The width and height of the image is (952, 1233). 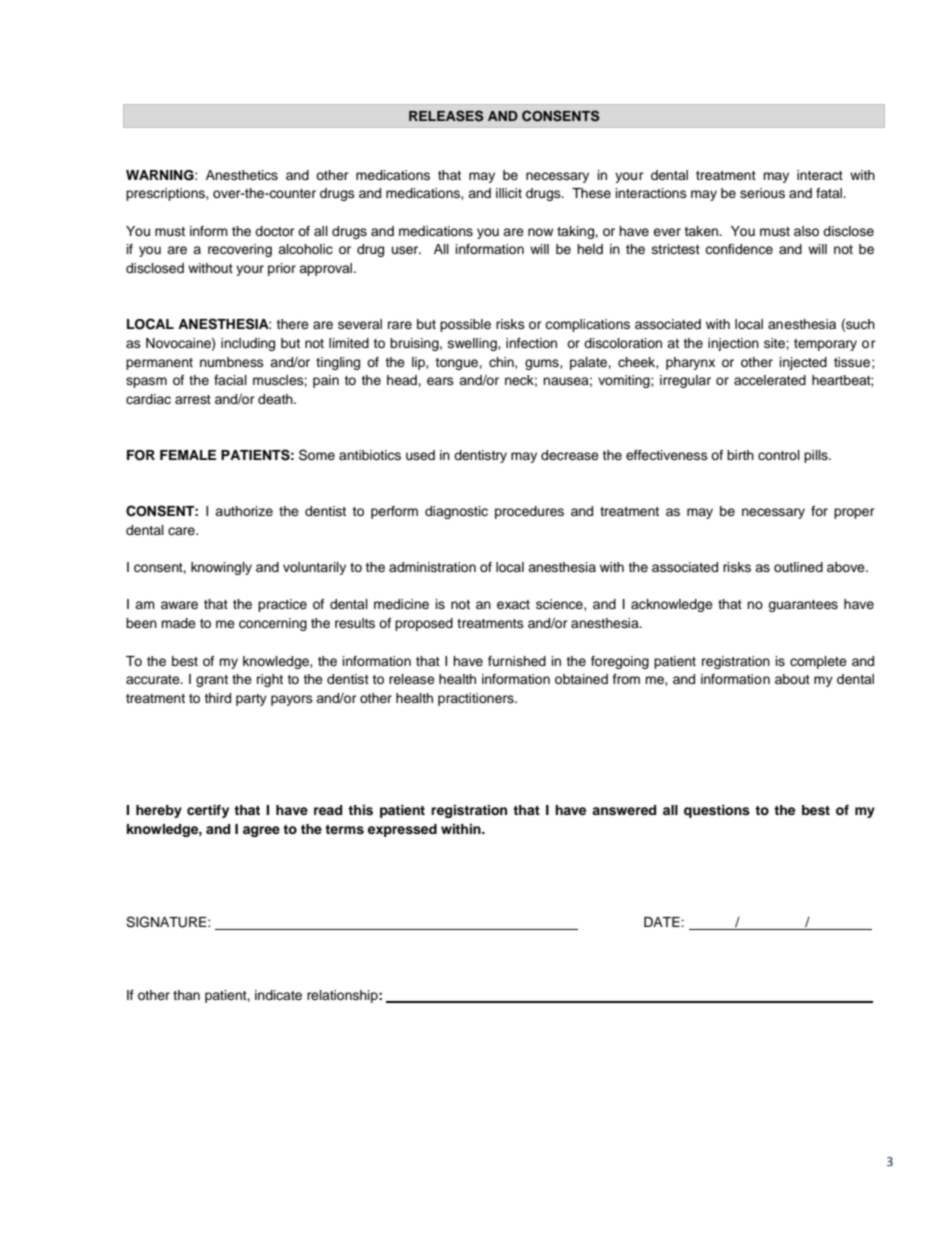 What do you see at coordinates (242, 175) in the image?
I see `Anesthetics` at bounding box center [242, 175].
